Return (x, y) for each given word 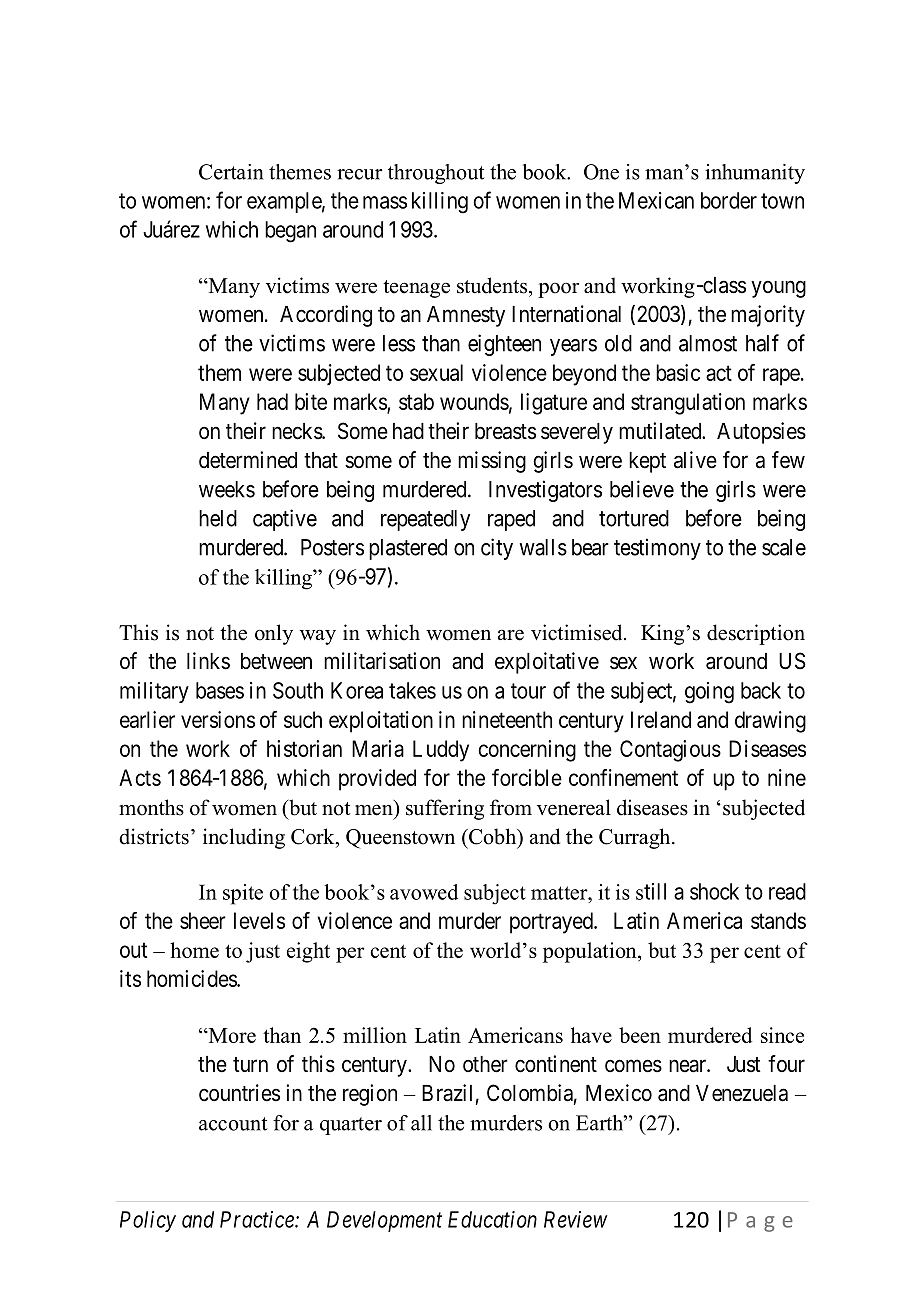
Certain (231, 172)
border (729, 200)
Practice (258, 1219)
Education (492, 1219)
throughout (436, 174)
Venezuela (742, 1093)
